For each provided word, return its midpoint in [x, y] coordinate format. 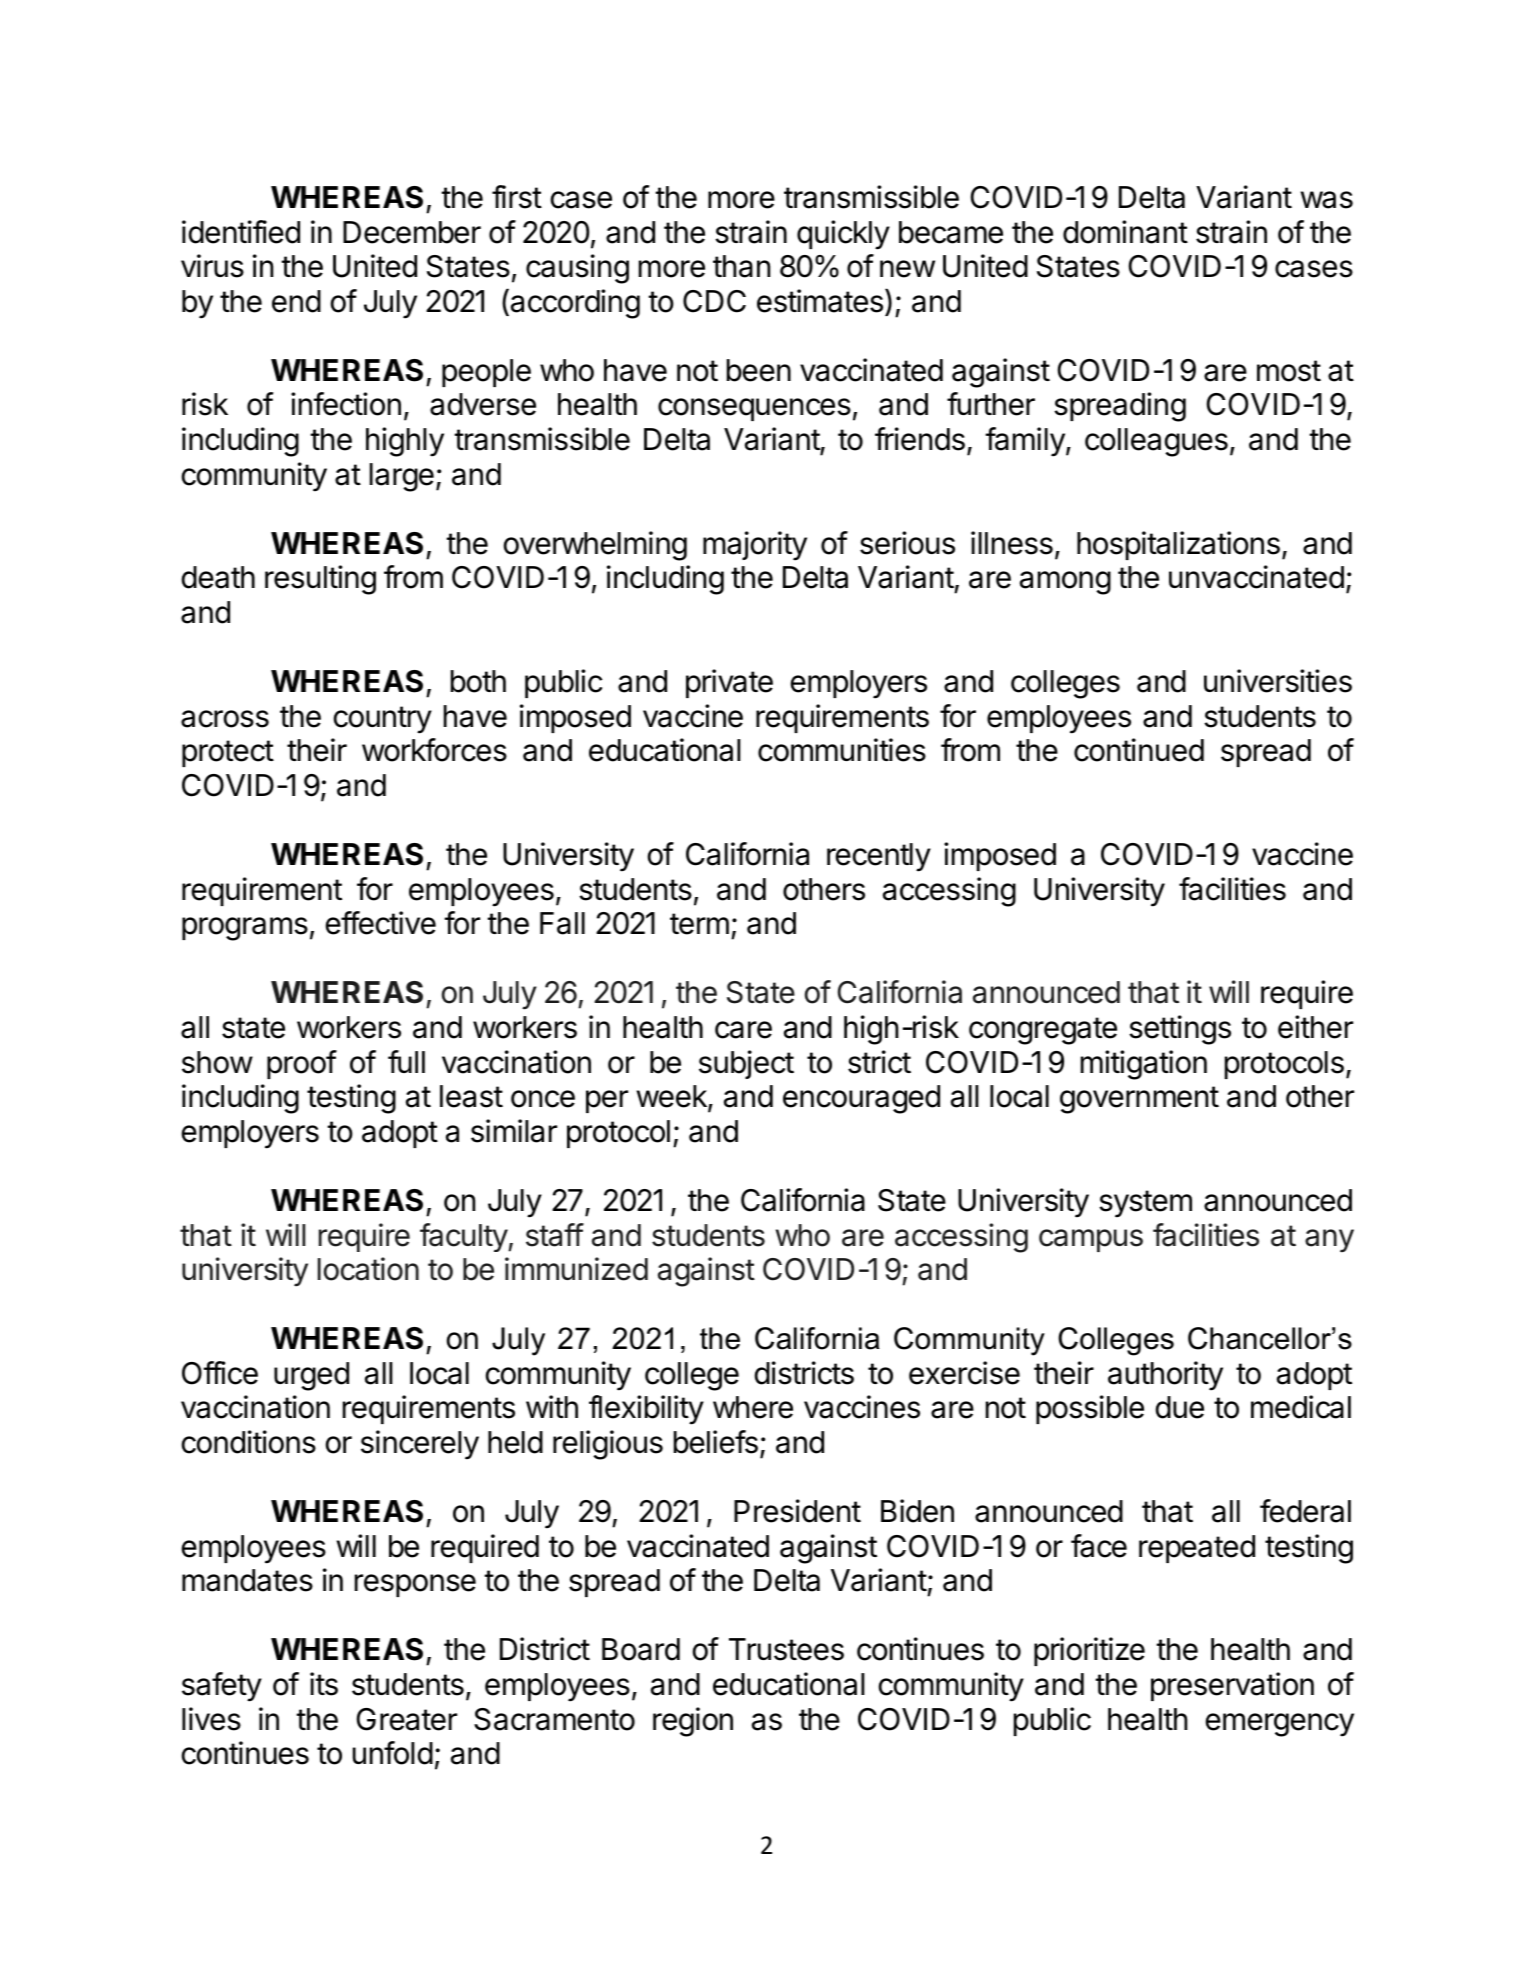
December [412, 232]
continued [1139, 750]
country [383, 720]
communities [842, 750]
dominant [1125, 232]
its [324, 1684]
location [368, 1269]
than [741, 266]
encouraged [861, 1099]
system [1145, 1204]
